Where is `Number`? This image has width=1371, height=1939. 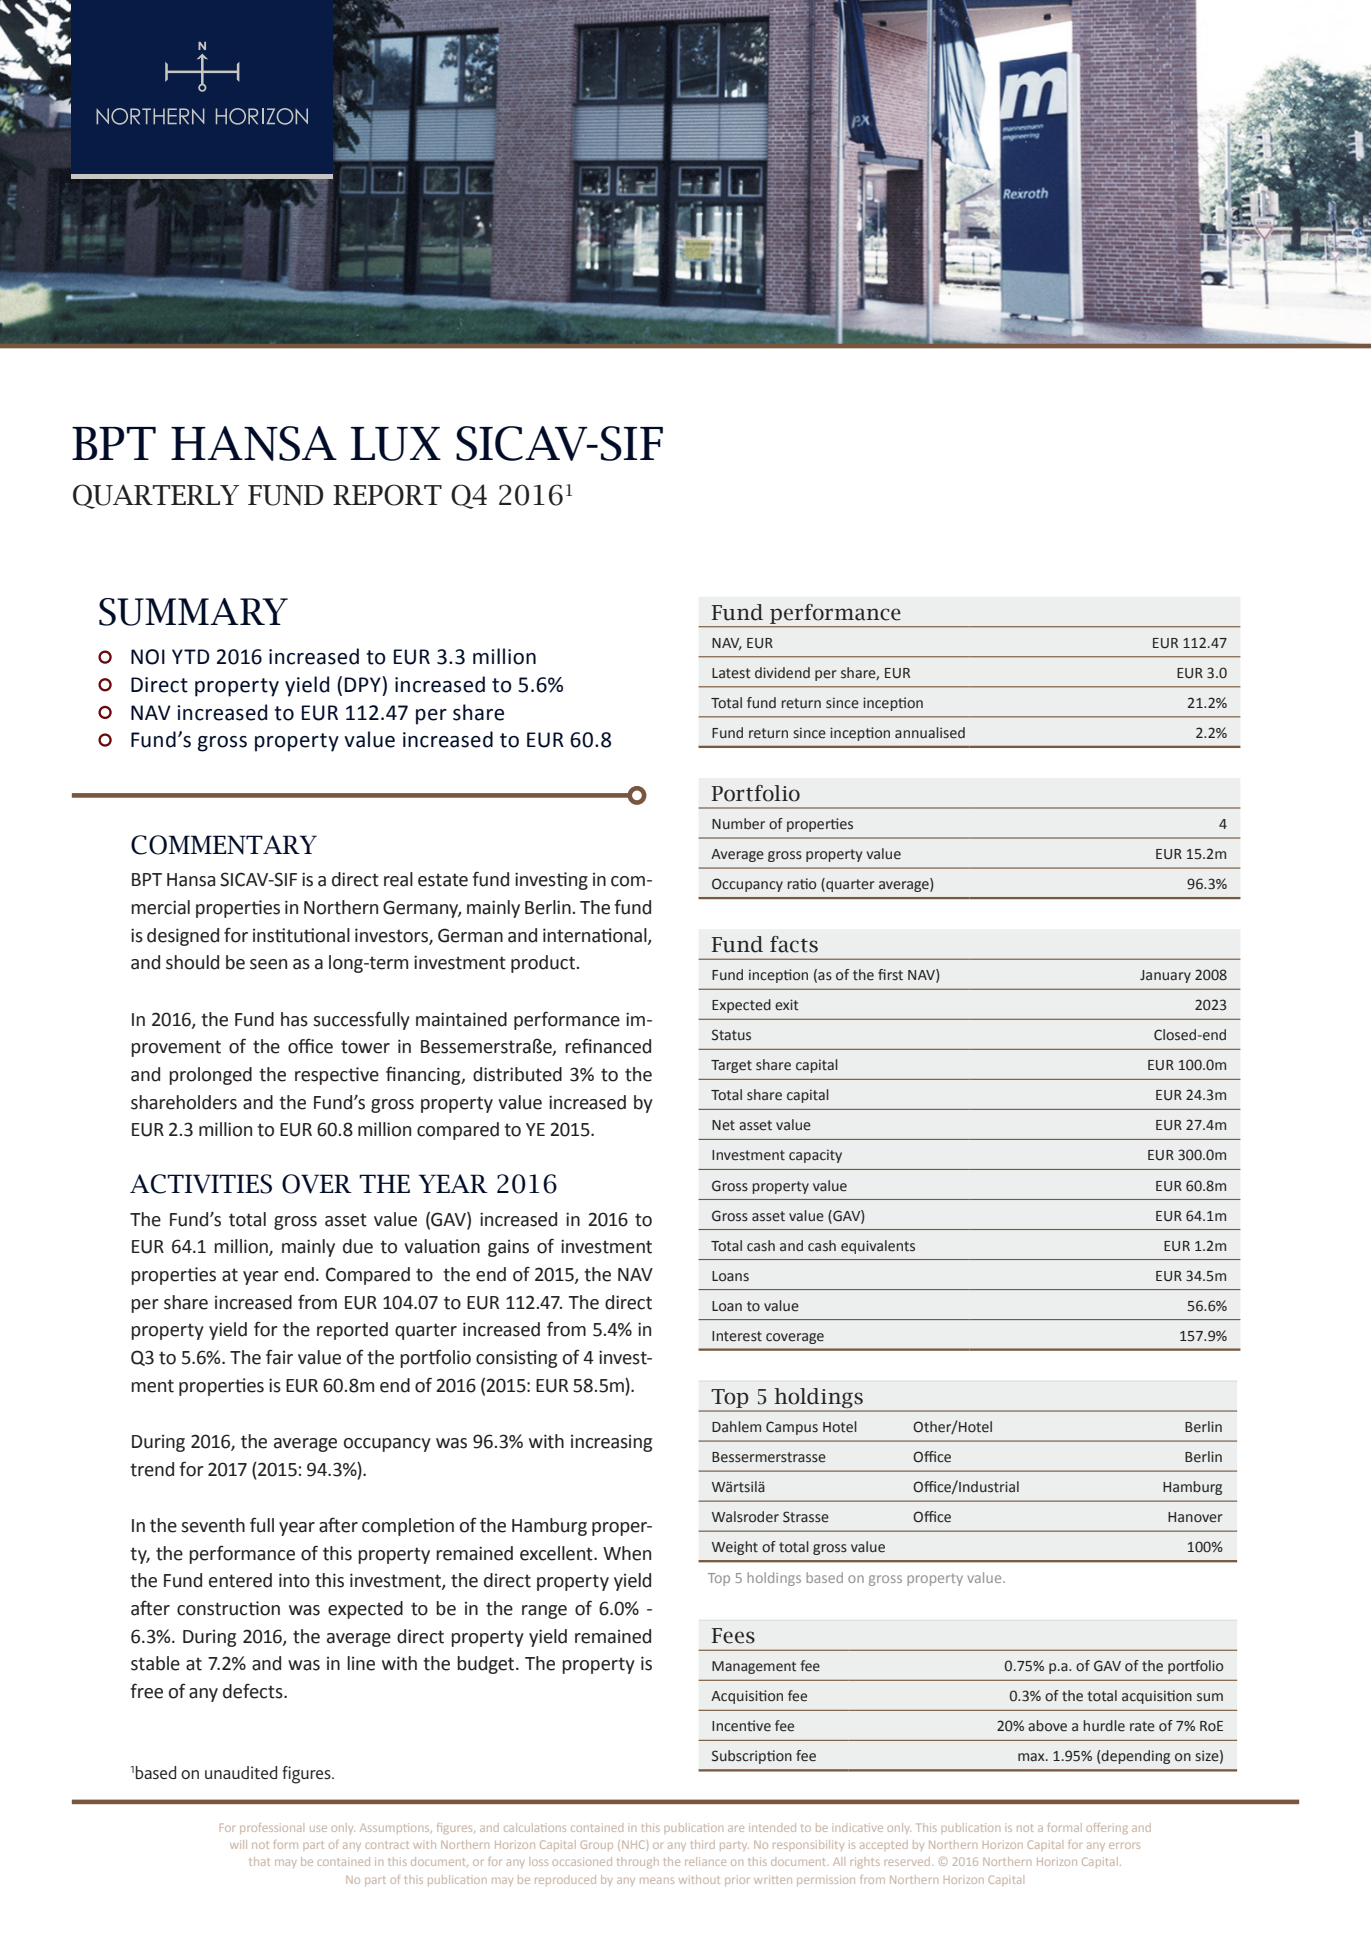 Number is located at coordinates (738, 824).
